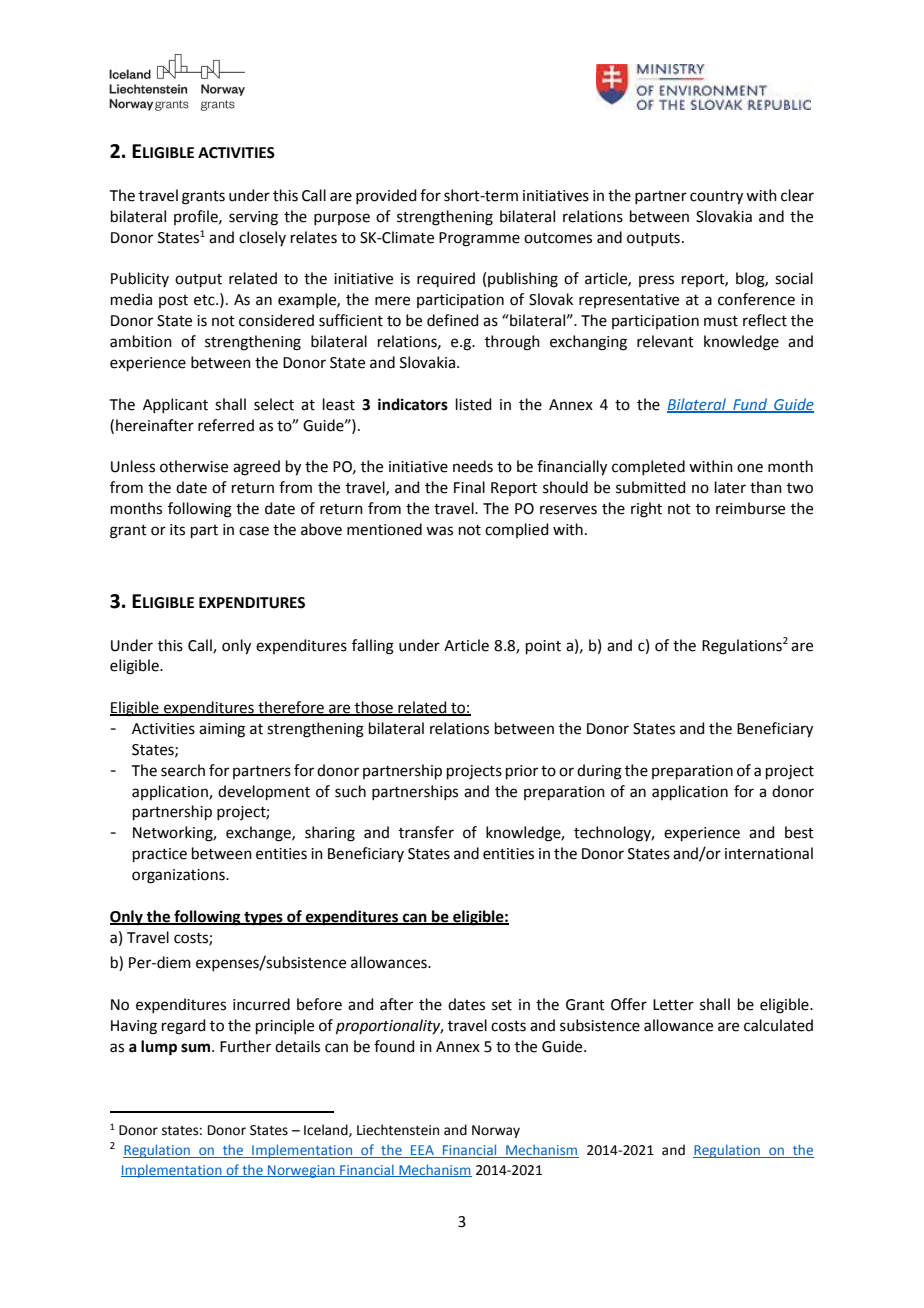  Describe the element at coordinates (479, 239) in the document. I see `Programme` at that location.
